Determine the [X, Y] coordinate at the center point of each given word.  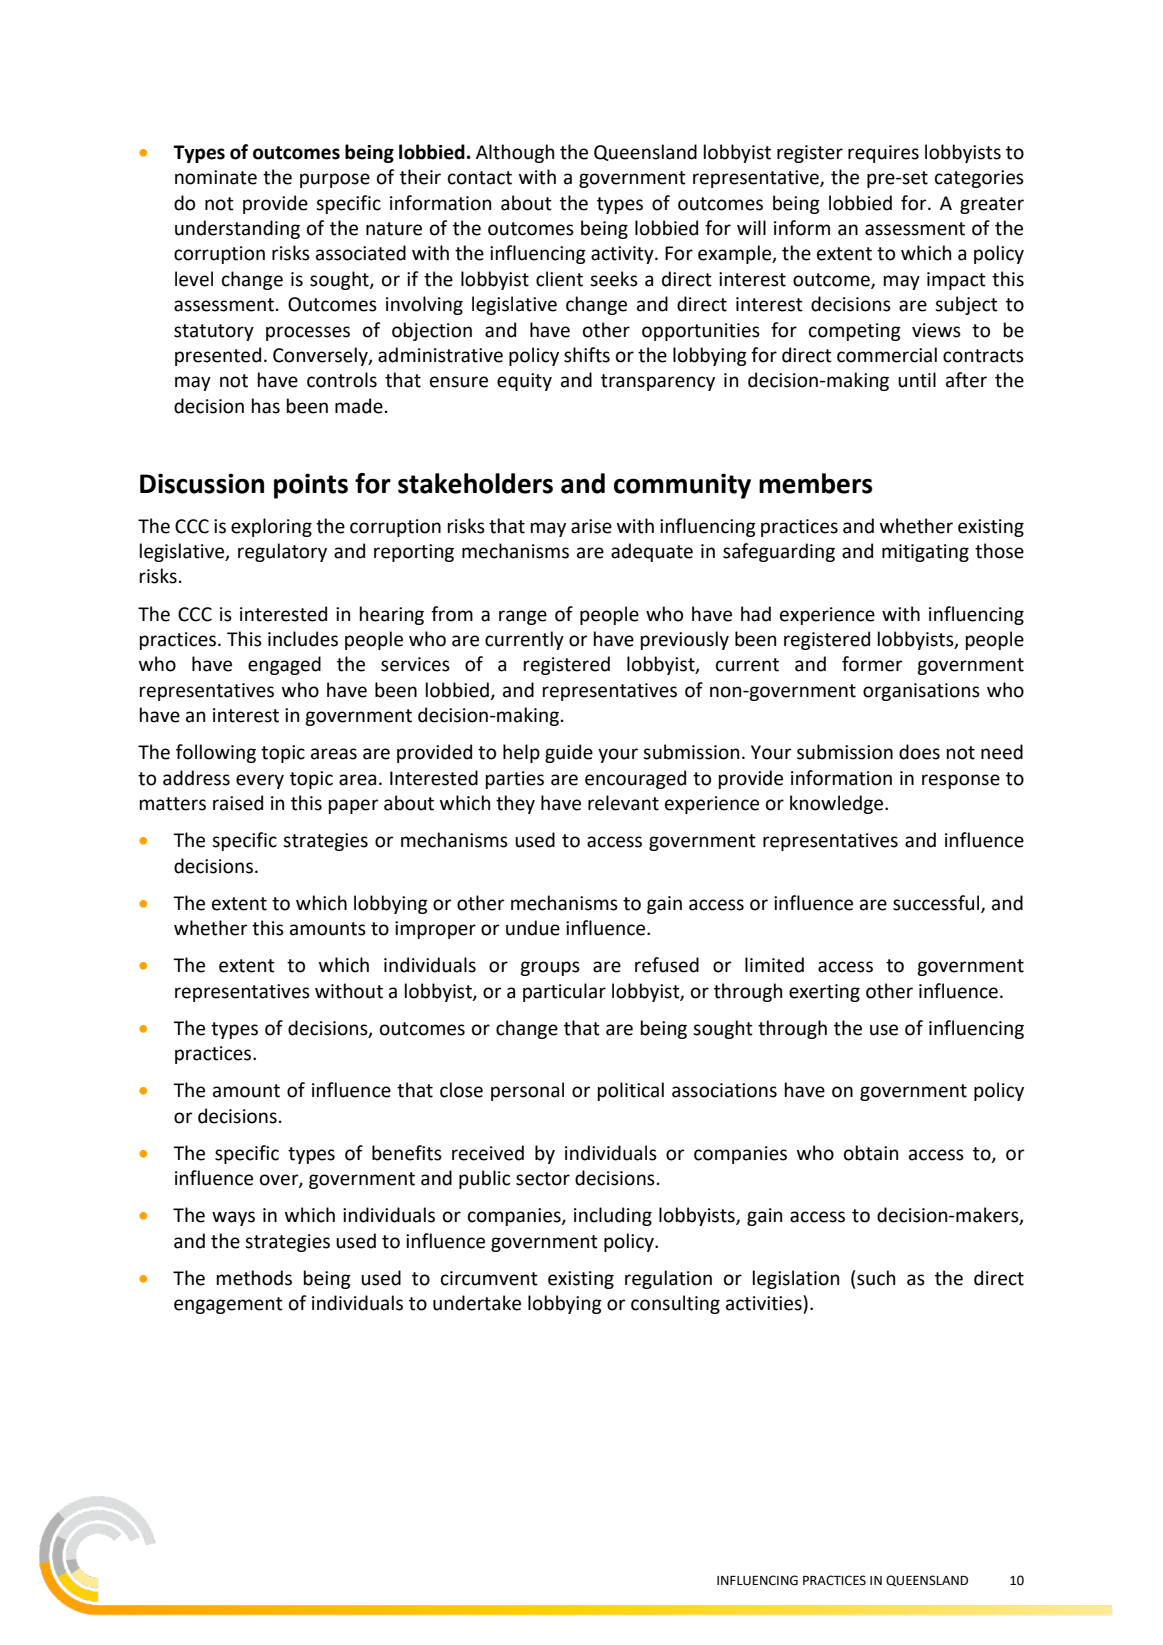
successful [937, 903]
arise [591, 526]
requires [883, 154]
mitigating [925, 553]
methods [254, 1278]
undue [533, 928]
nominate [216, 177]
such [876, 1278]
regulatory [282, 552]
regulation [668, 1279]
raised [238, 803]
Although [515, 153]
